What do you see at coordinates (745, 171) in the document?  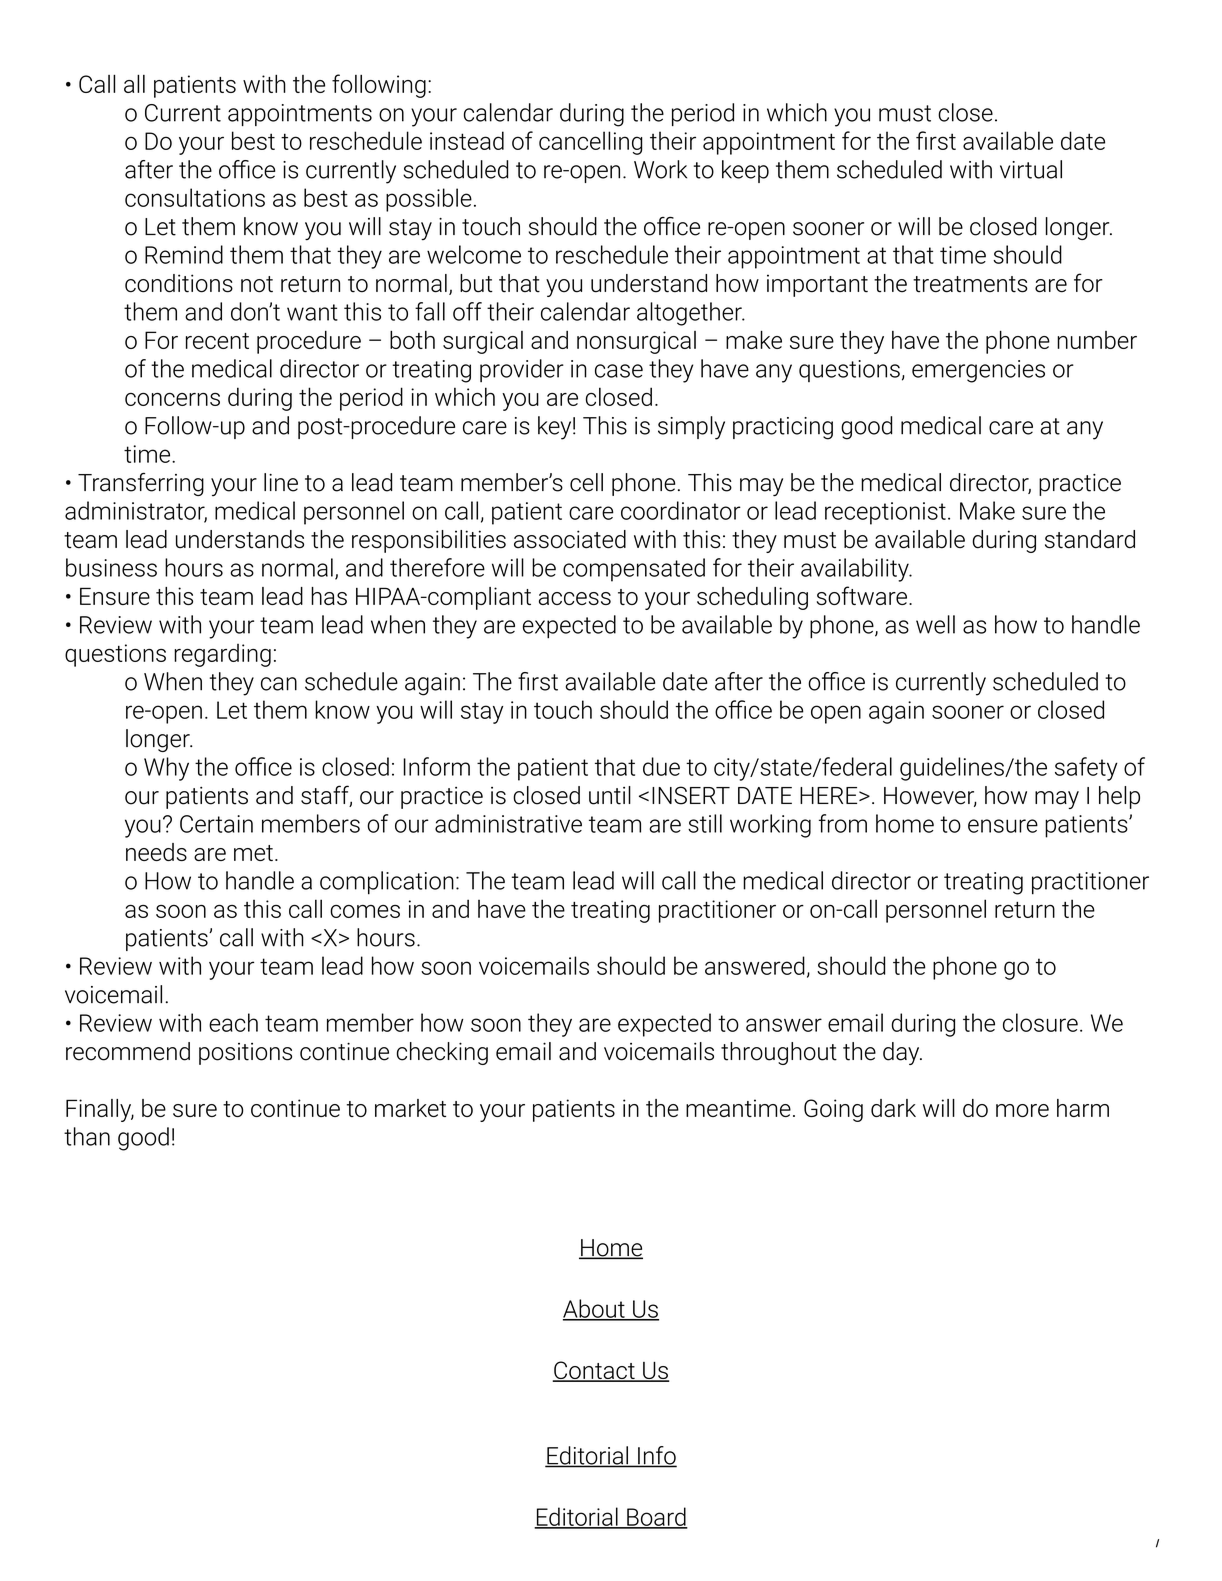 I see `keep` at bounding box center [745, 171].
